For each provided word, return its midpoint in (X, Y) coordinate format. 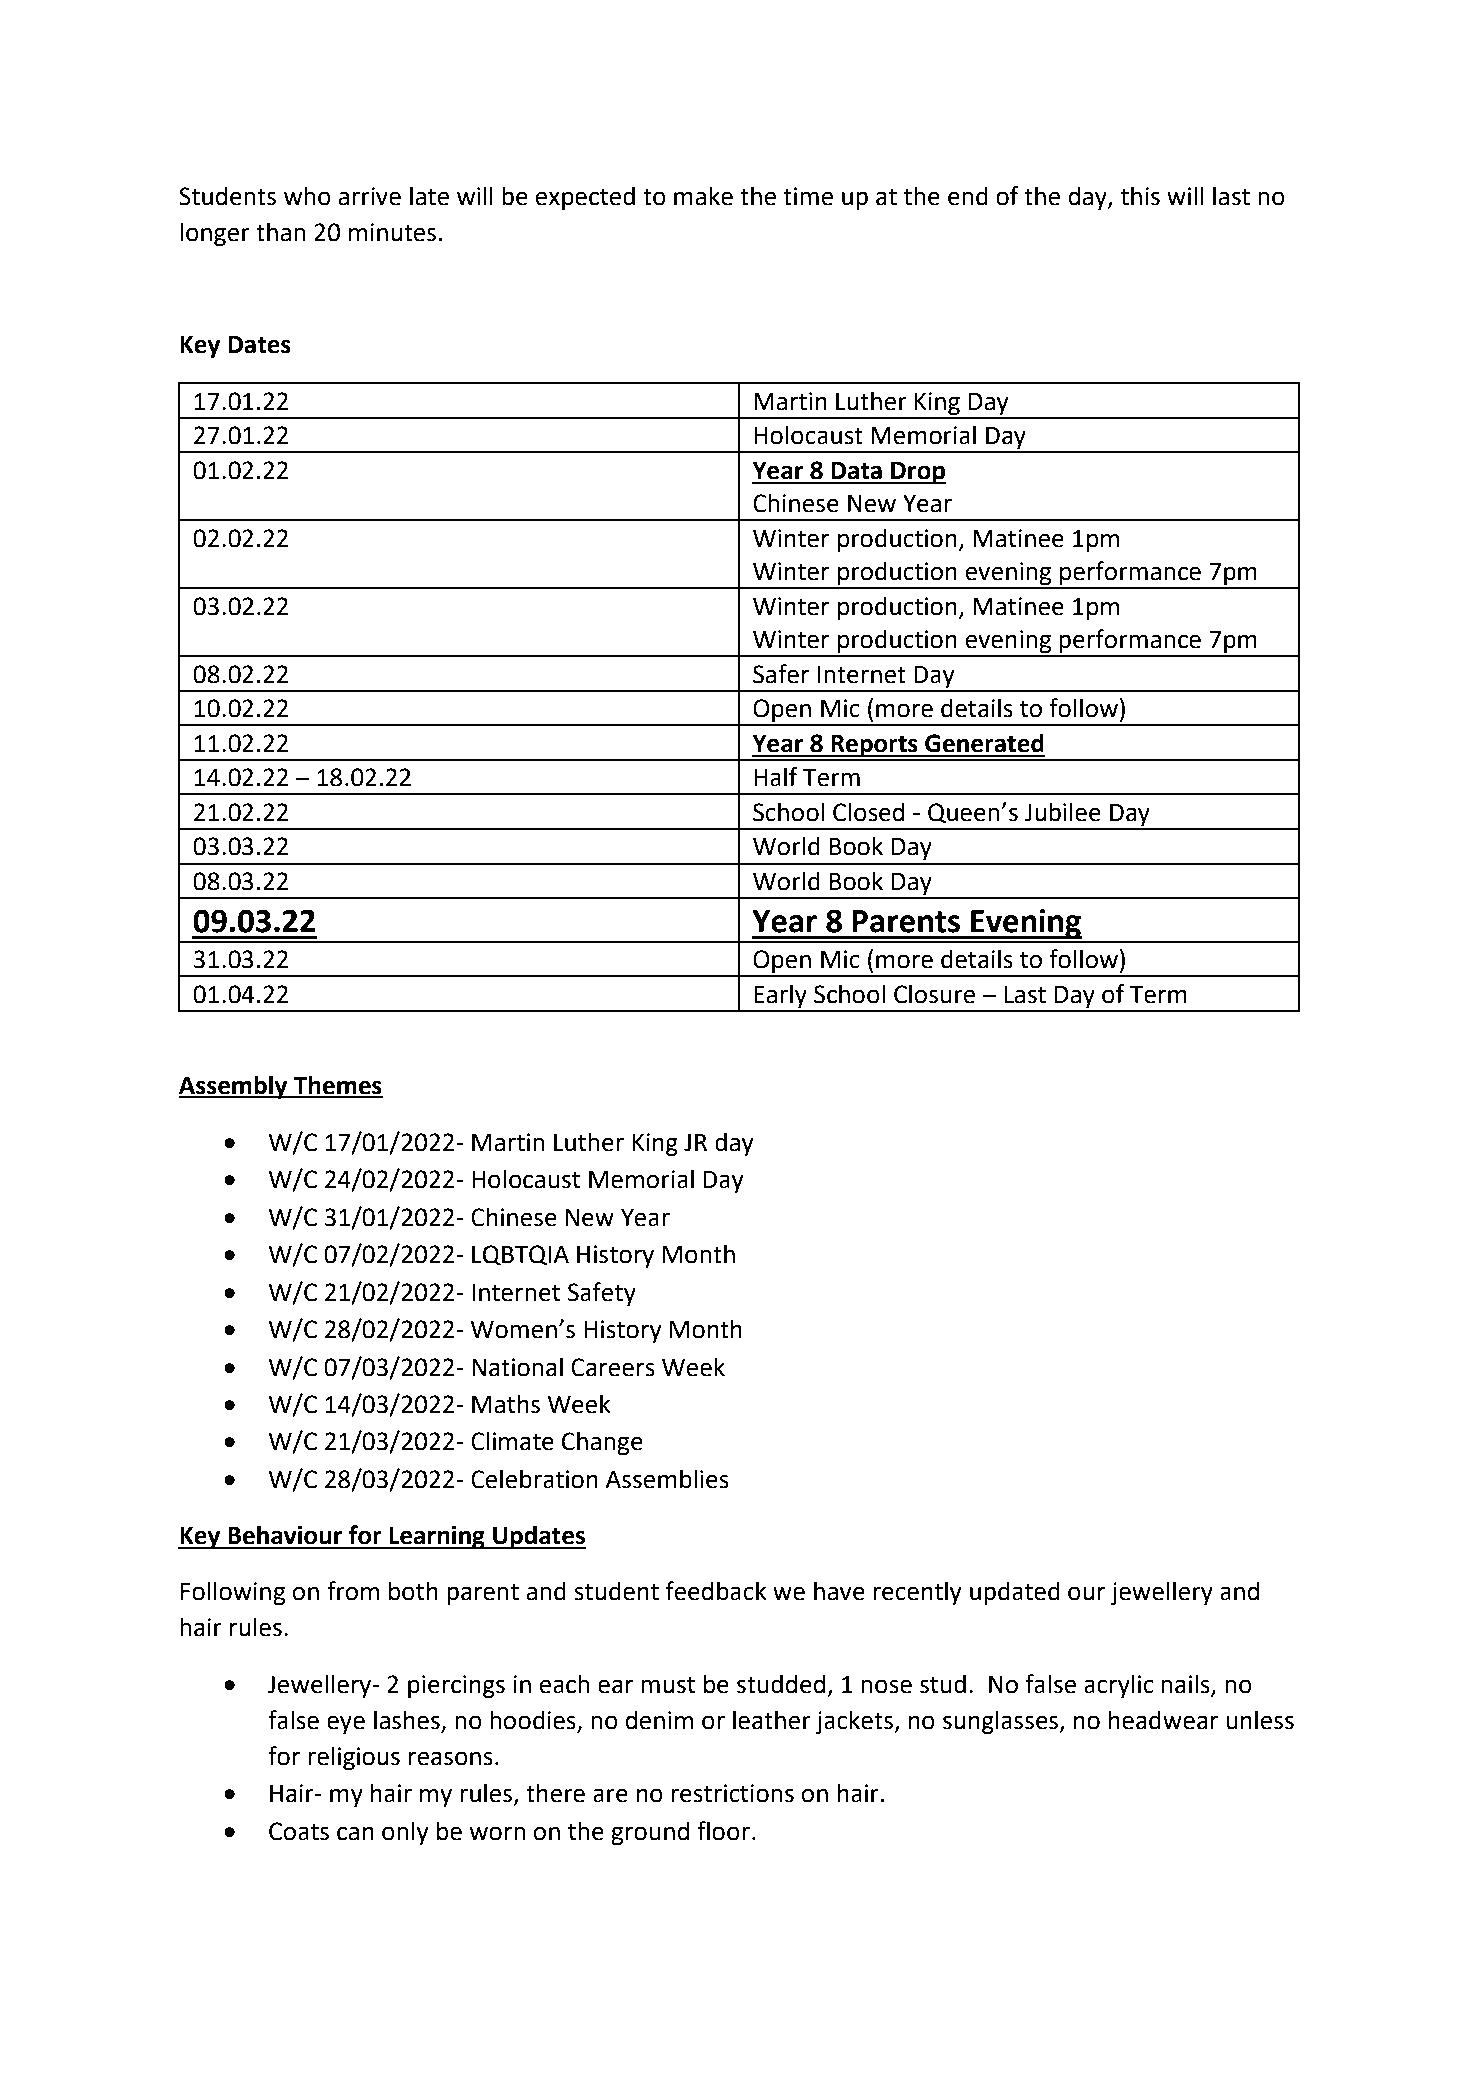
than (281, 232)
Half (776, 777)
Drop (917, 473)
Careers (613, 1367)
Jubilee (1062, 812)
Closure (934, 994)
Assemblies (667, 1479)
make (703, 196)
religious (354, 1758)
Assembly (234, 1087)
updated (1015, 1593)
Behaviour (285, 1535)
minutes (392, 232)
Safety (602, 1294)
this (1140, 196)
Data (856, 471)
